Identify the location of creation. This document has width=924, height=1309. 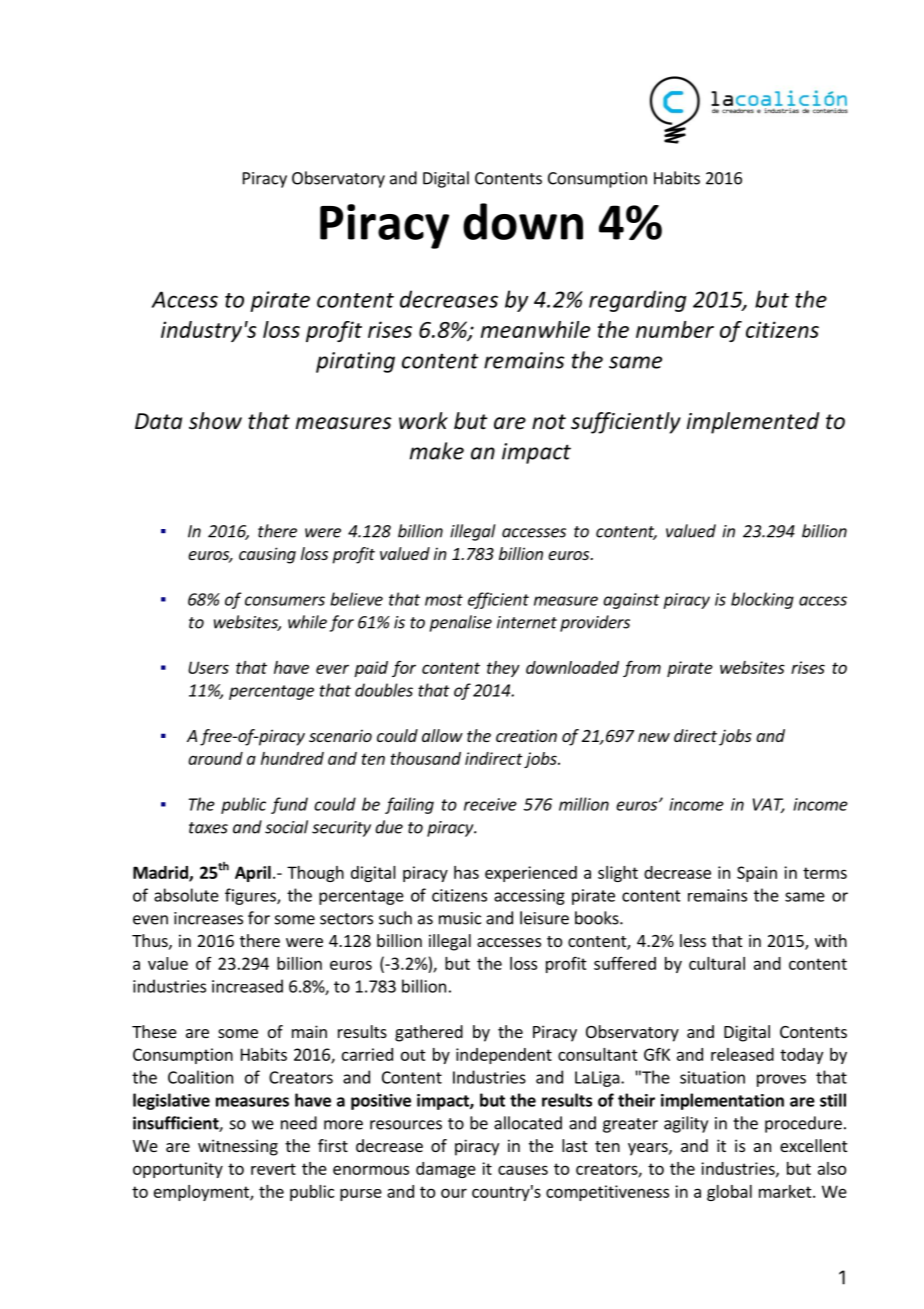
(526, 735).
